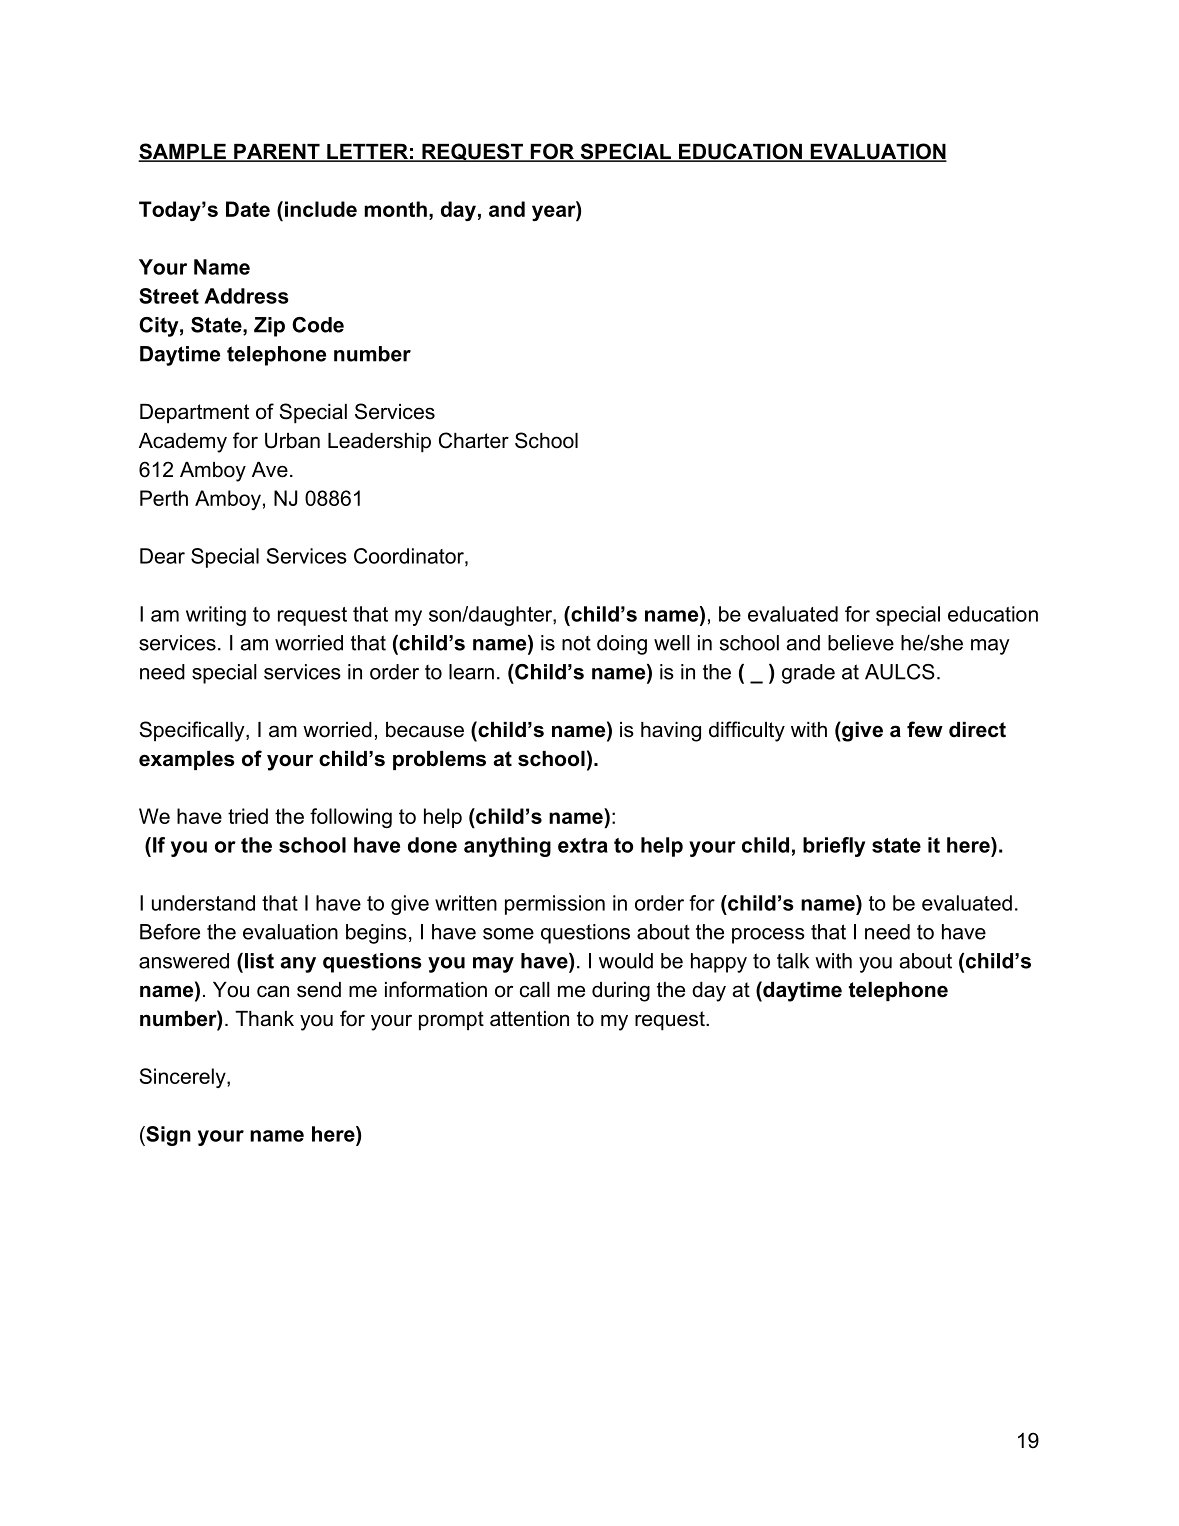 This page has width=1179, height=1526. What do you see at coordinates (474, 440) in the page?
I see `Charter` at bounding box center [474, 440].
